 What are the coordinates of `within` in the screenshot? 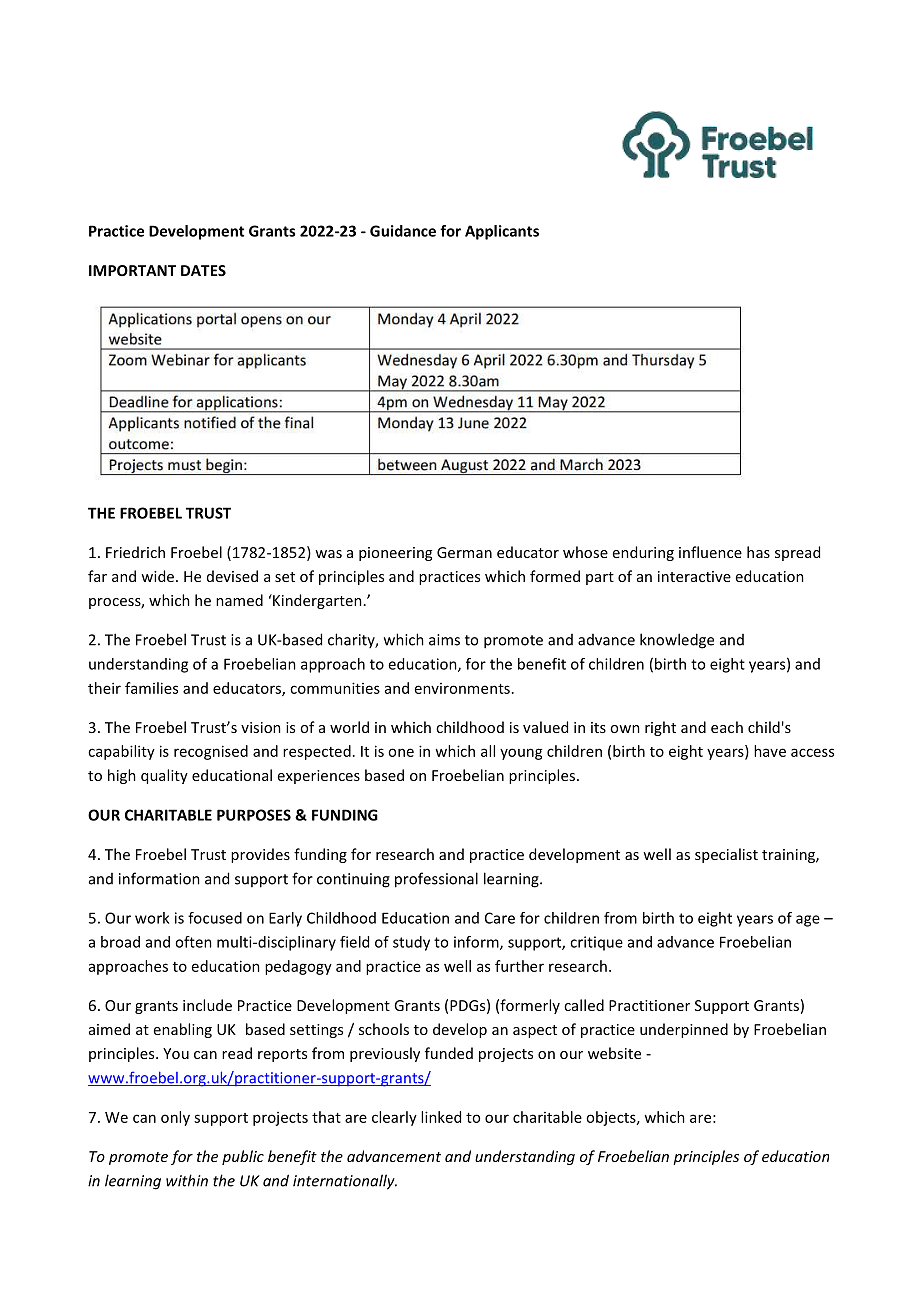 It's located at (187, 1180).
